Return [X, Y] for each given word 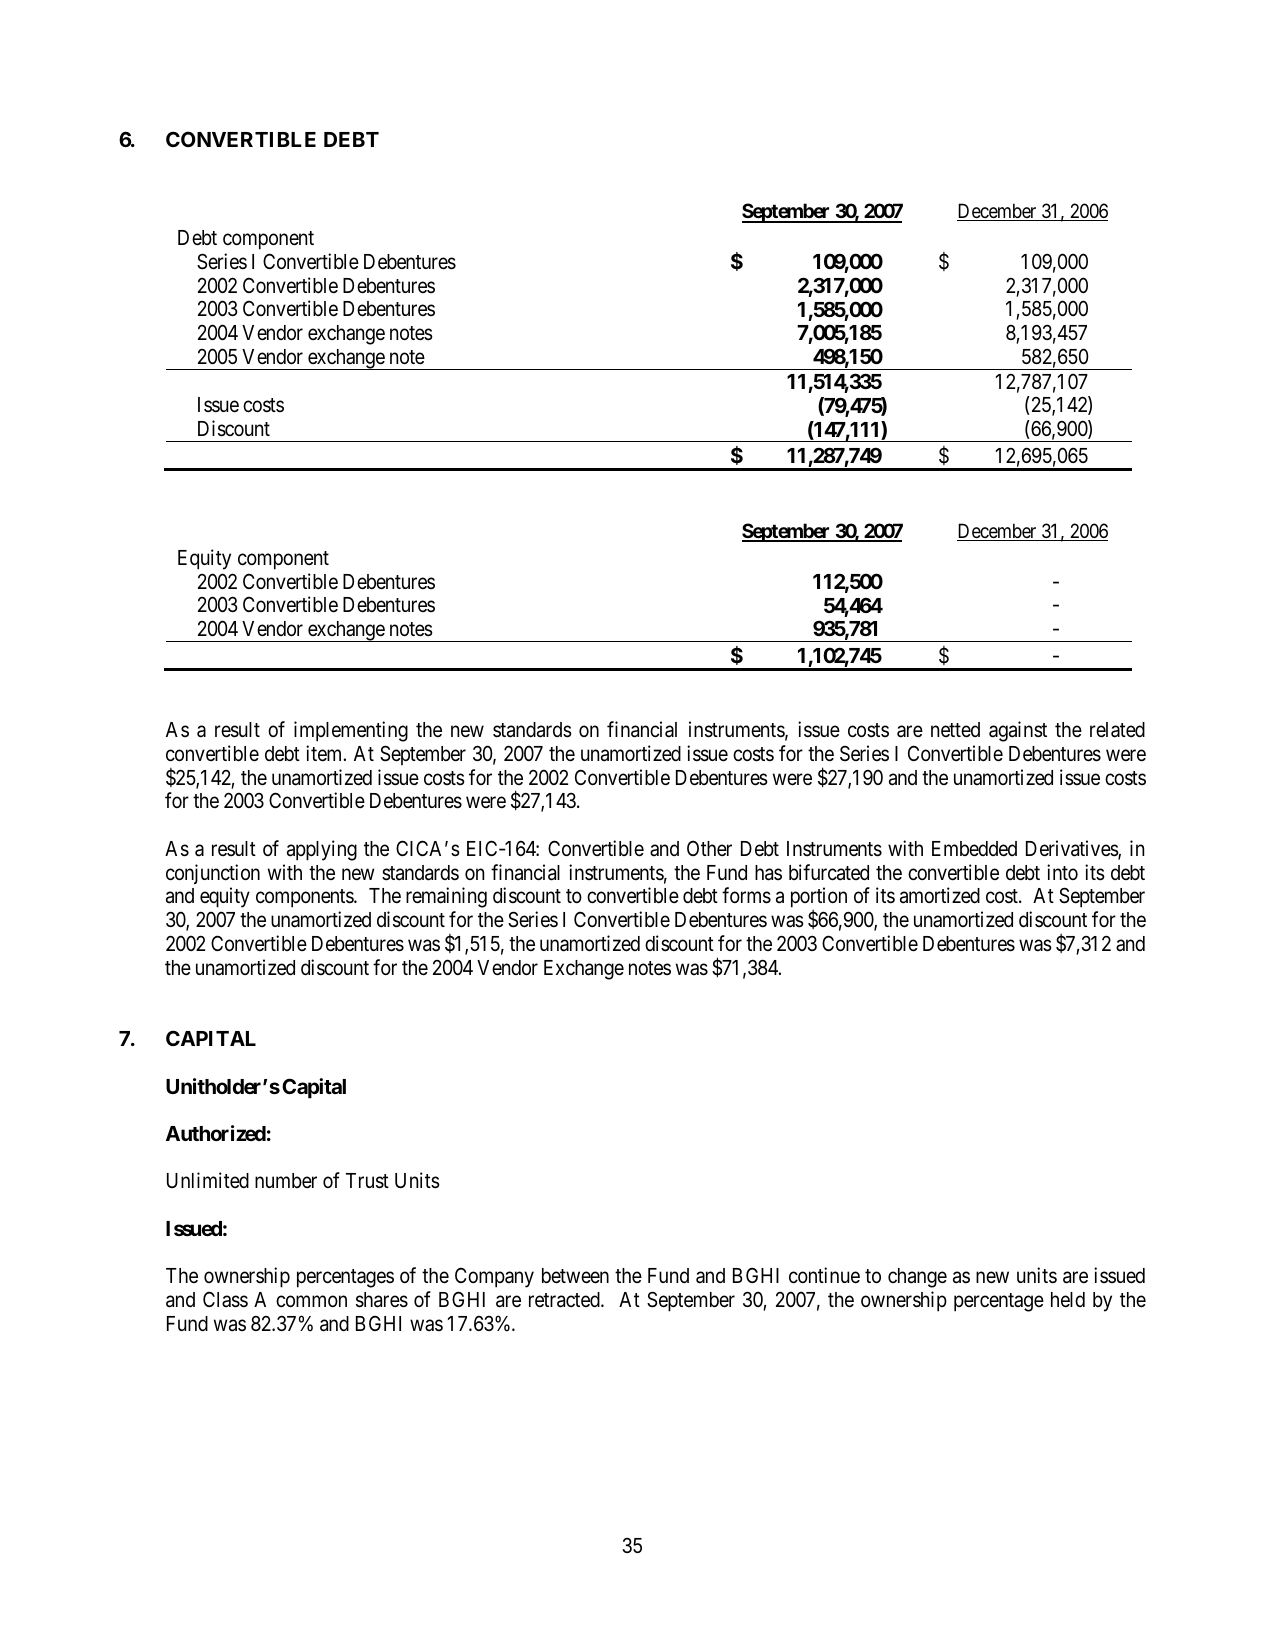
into [1062, 872]
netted [955, 730]
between [575, 1276]
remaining [446, 897]
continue [824, 1275]
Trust [367, 1181]
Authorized [216, 1133]
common [311, 1302]
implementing [351, 731]
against [1018, 731]
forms [746, 895]
